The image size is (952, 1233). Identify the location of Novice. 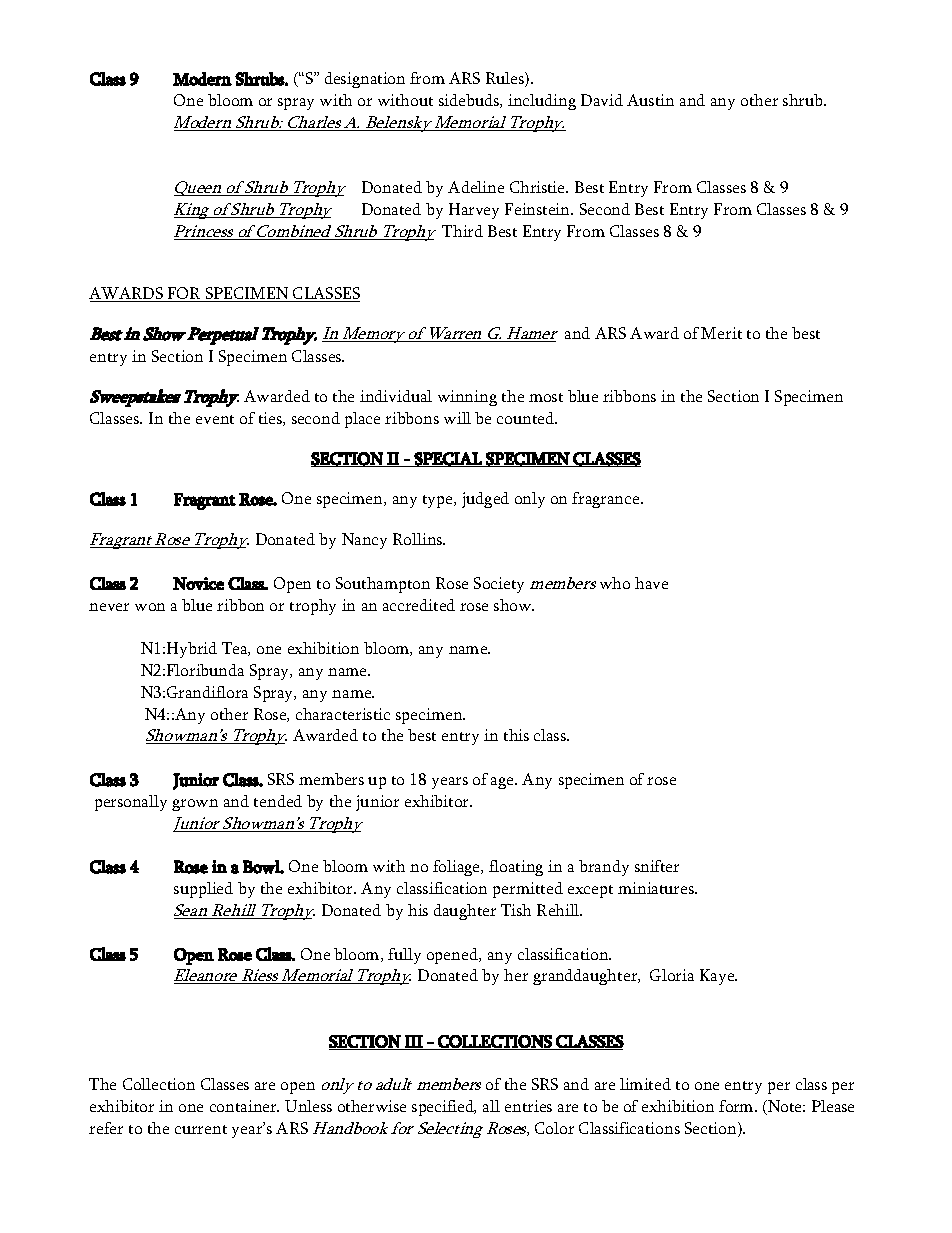
(198, 583).
